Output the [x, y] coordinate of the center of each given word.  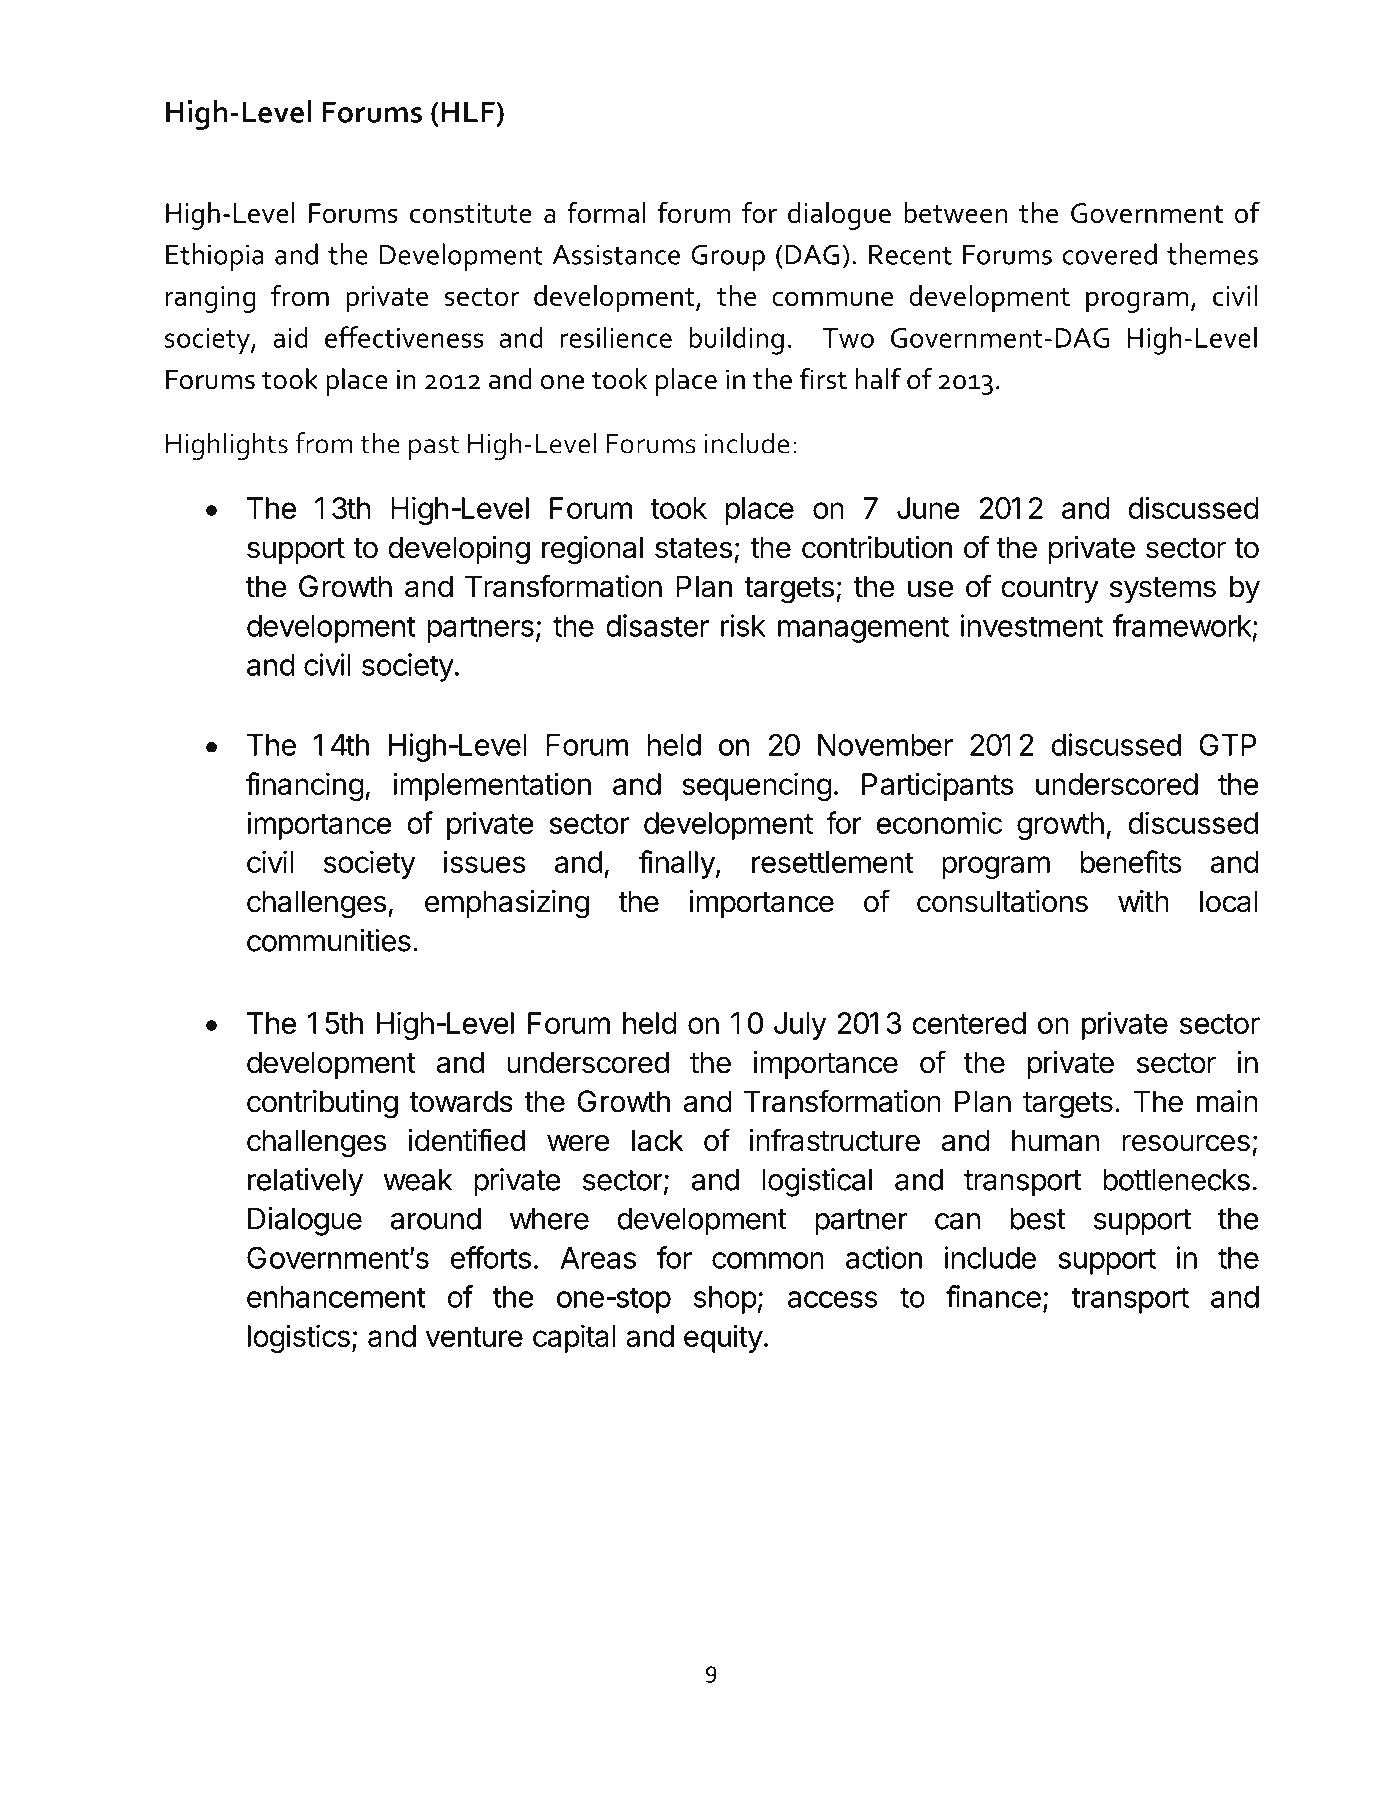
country [1050, 590]
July [800, 1026]
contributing [322, 1104]
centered [969, 1023]
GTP [1227, 744]
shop [725, 1300]
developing [459, 550]
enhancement [336, 1297]
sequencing [757, 786]
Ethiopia [215, 257]
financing [305, 786]
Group [728, 257]
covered [1110, 254]
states [693, 548]
